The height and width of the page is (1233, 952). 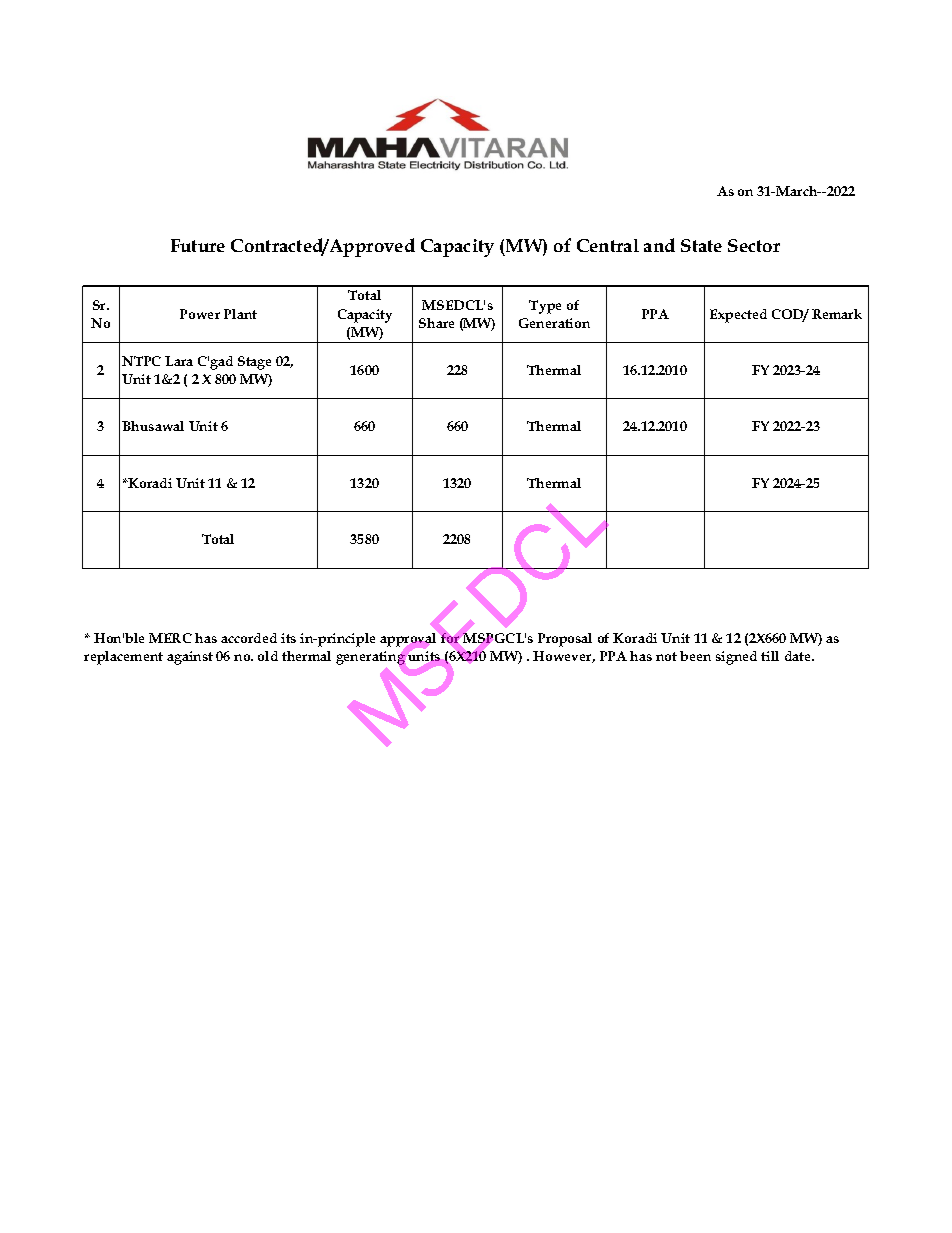 What do you see at coordinates (770, 656) in the page?
I see `till` at bounding box center [770, 656].
